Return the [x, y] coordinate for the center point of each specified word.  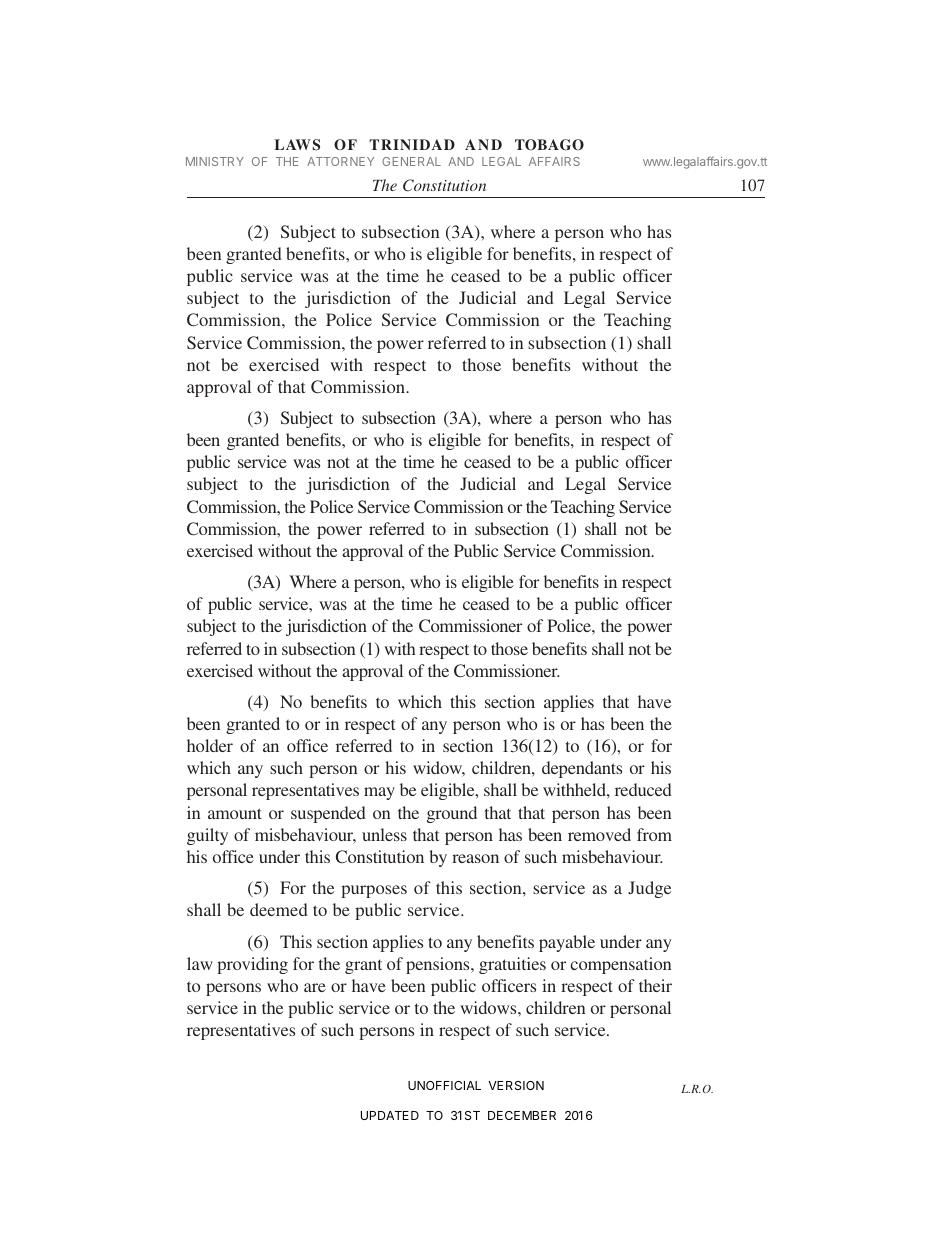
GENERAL [411, 161]
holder [210, 745]
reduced [643, 789]
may [379, 793]
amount [235, 813]
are [315, 987]
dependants [582, 769]
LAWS [297, 145]
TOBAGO [549, 145]
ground [452, 814]
